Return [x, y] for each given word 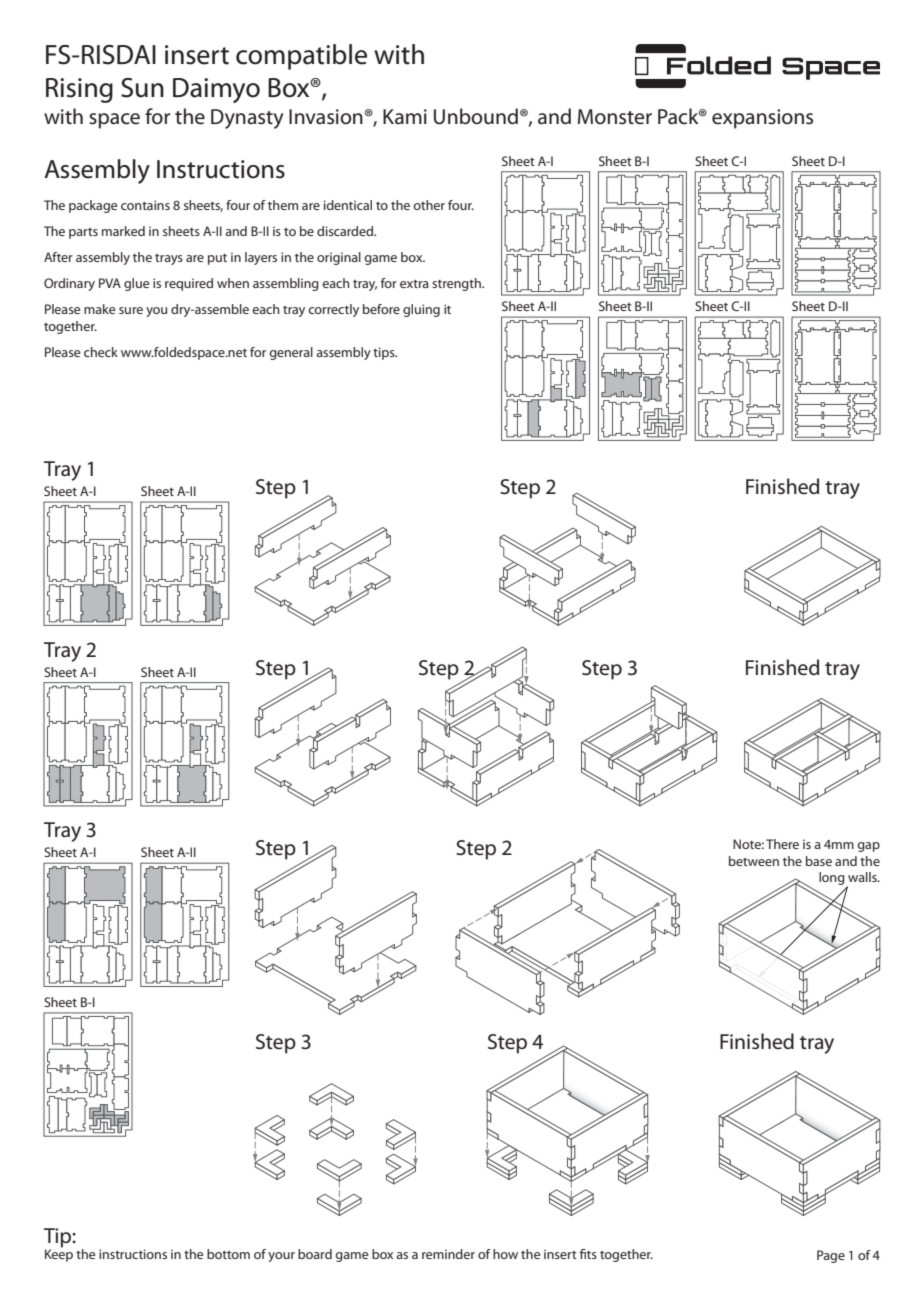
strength [457, 284]
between [754, 861]
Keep [59, 1254]
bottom [228, 1254]
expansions [762, 119]
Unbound [476, 116]
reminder [448, 1254]
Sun [142, 88]
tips [385, 353]
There [782, 844]
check [101, 352]
